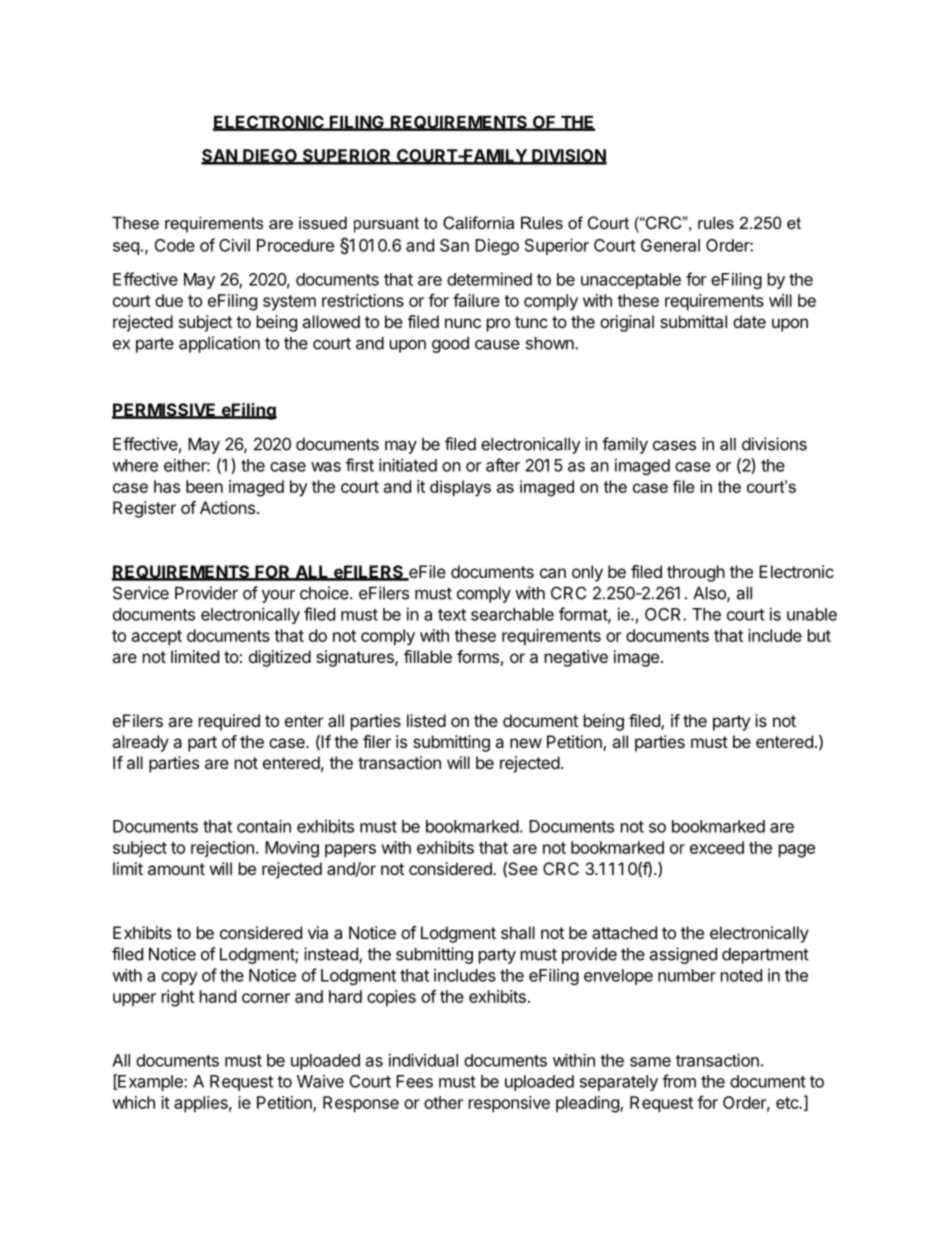  What do you see at coordinates (280, 658) in the document?
I see `digitized` at bounding box center [280, 658].
